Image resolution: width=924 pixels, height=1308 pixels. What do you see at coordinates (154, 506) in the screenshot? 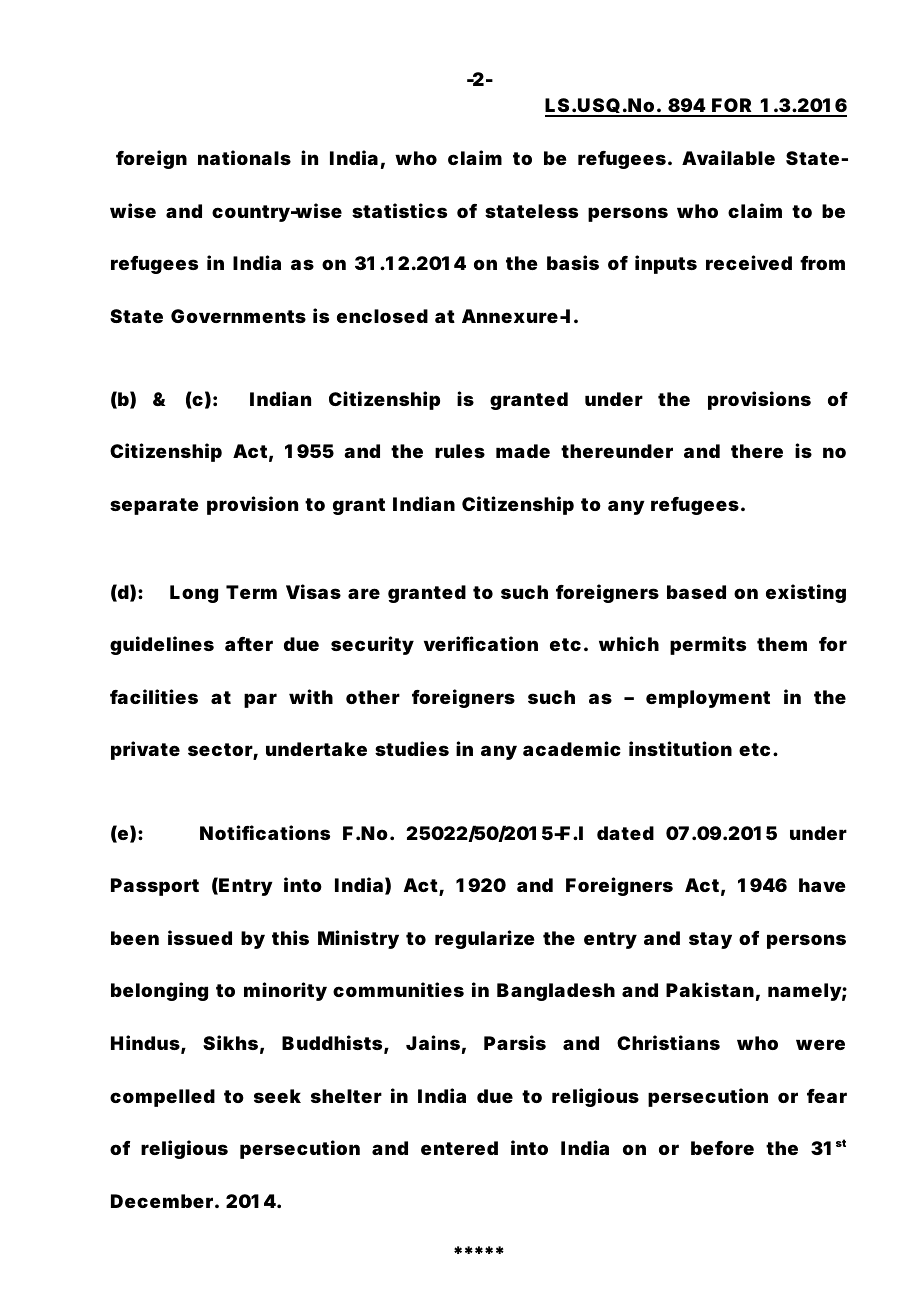
I see `separate` at bounding box center [154, 506].
